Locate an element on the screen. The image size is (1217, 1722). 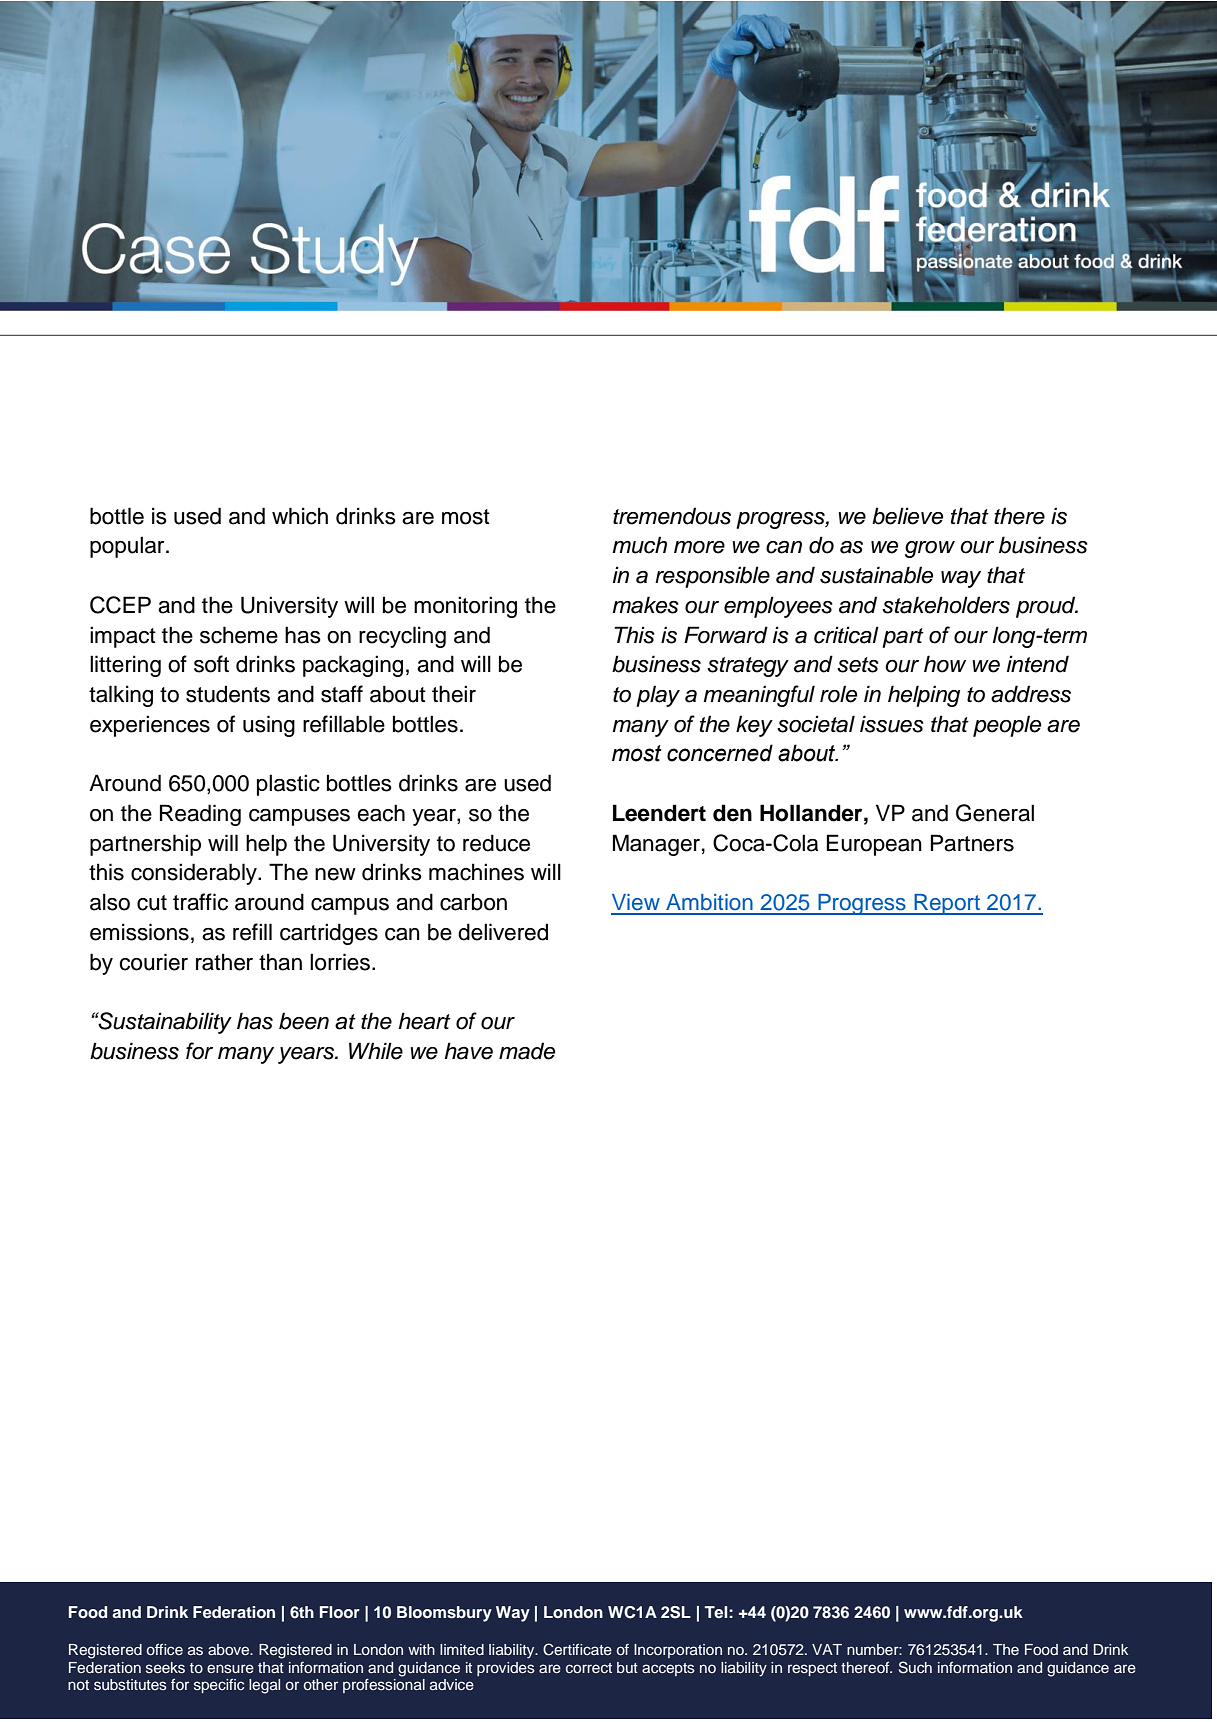
Reading is located at coordinates (200, 815).
